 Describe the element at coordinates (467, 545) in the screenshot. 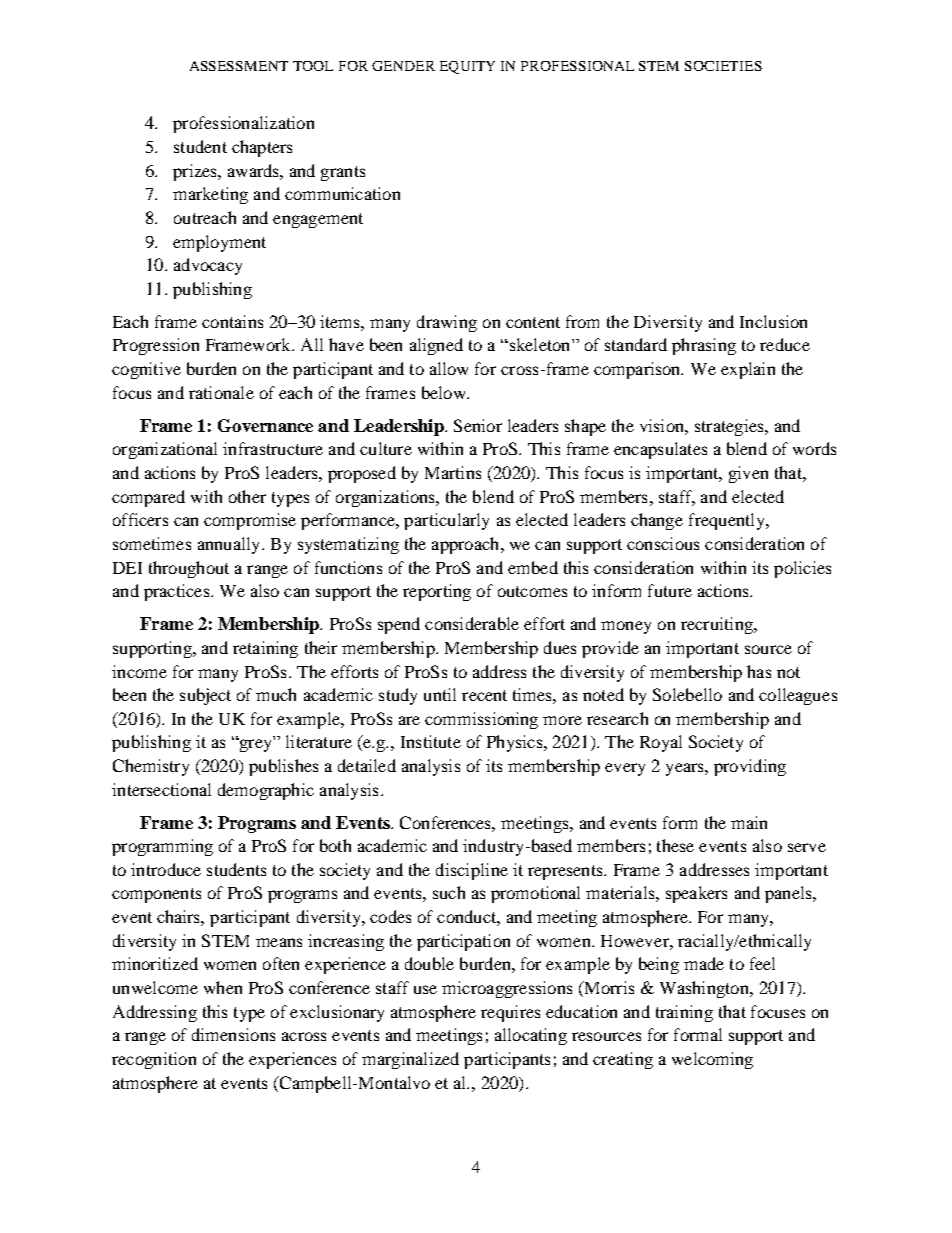

I see `approach` at that location.
